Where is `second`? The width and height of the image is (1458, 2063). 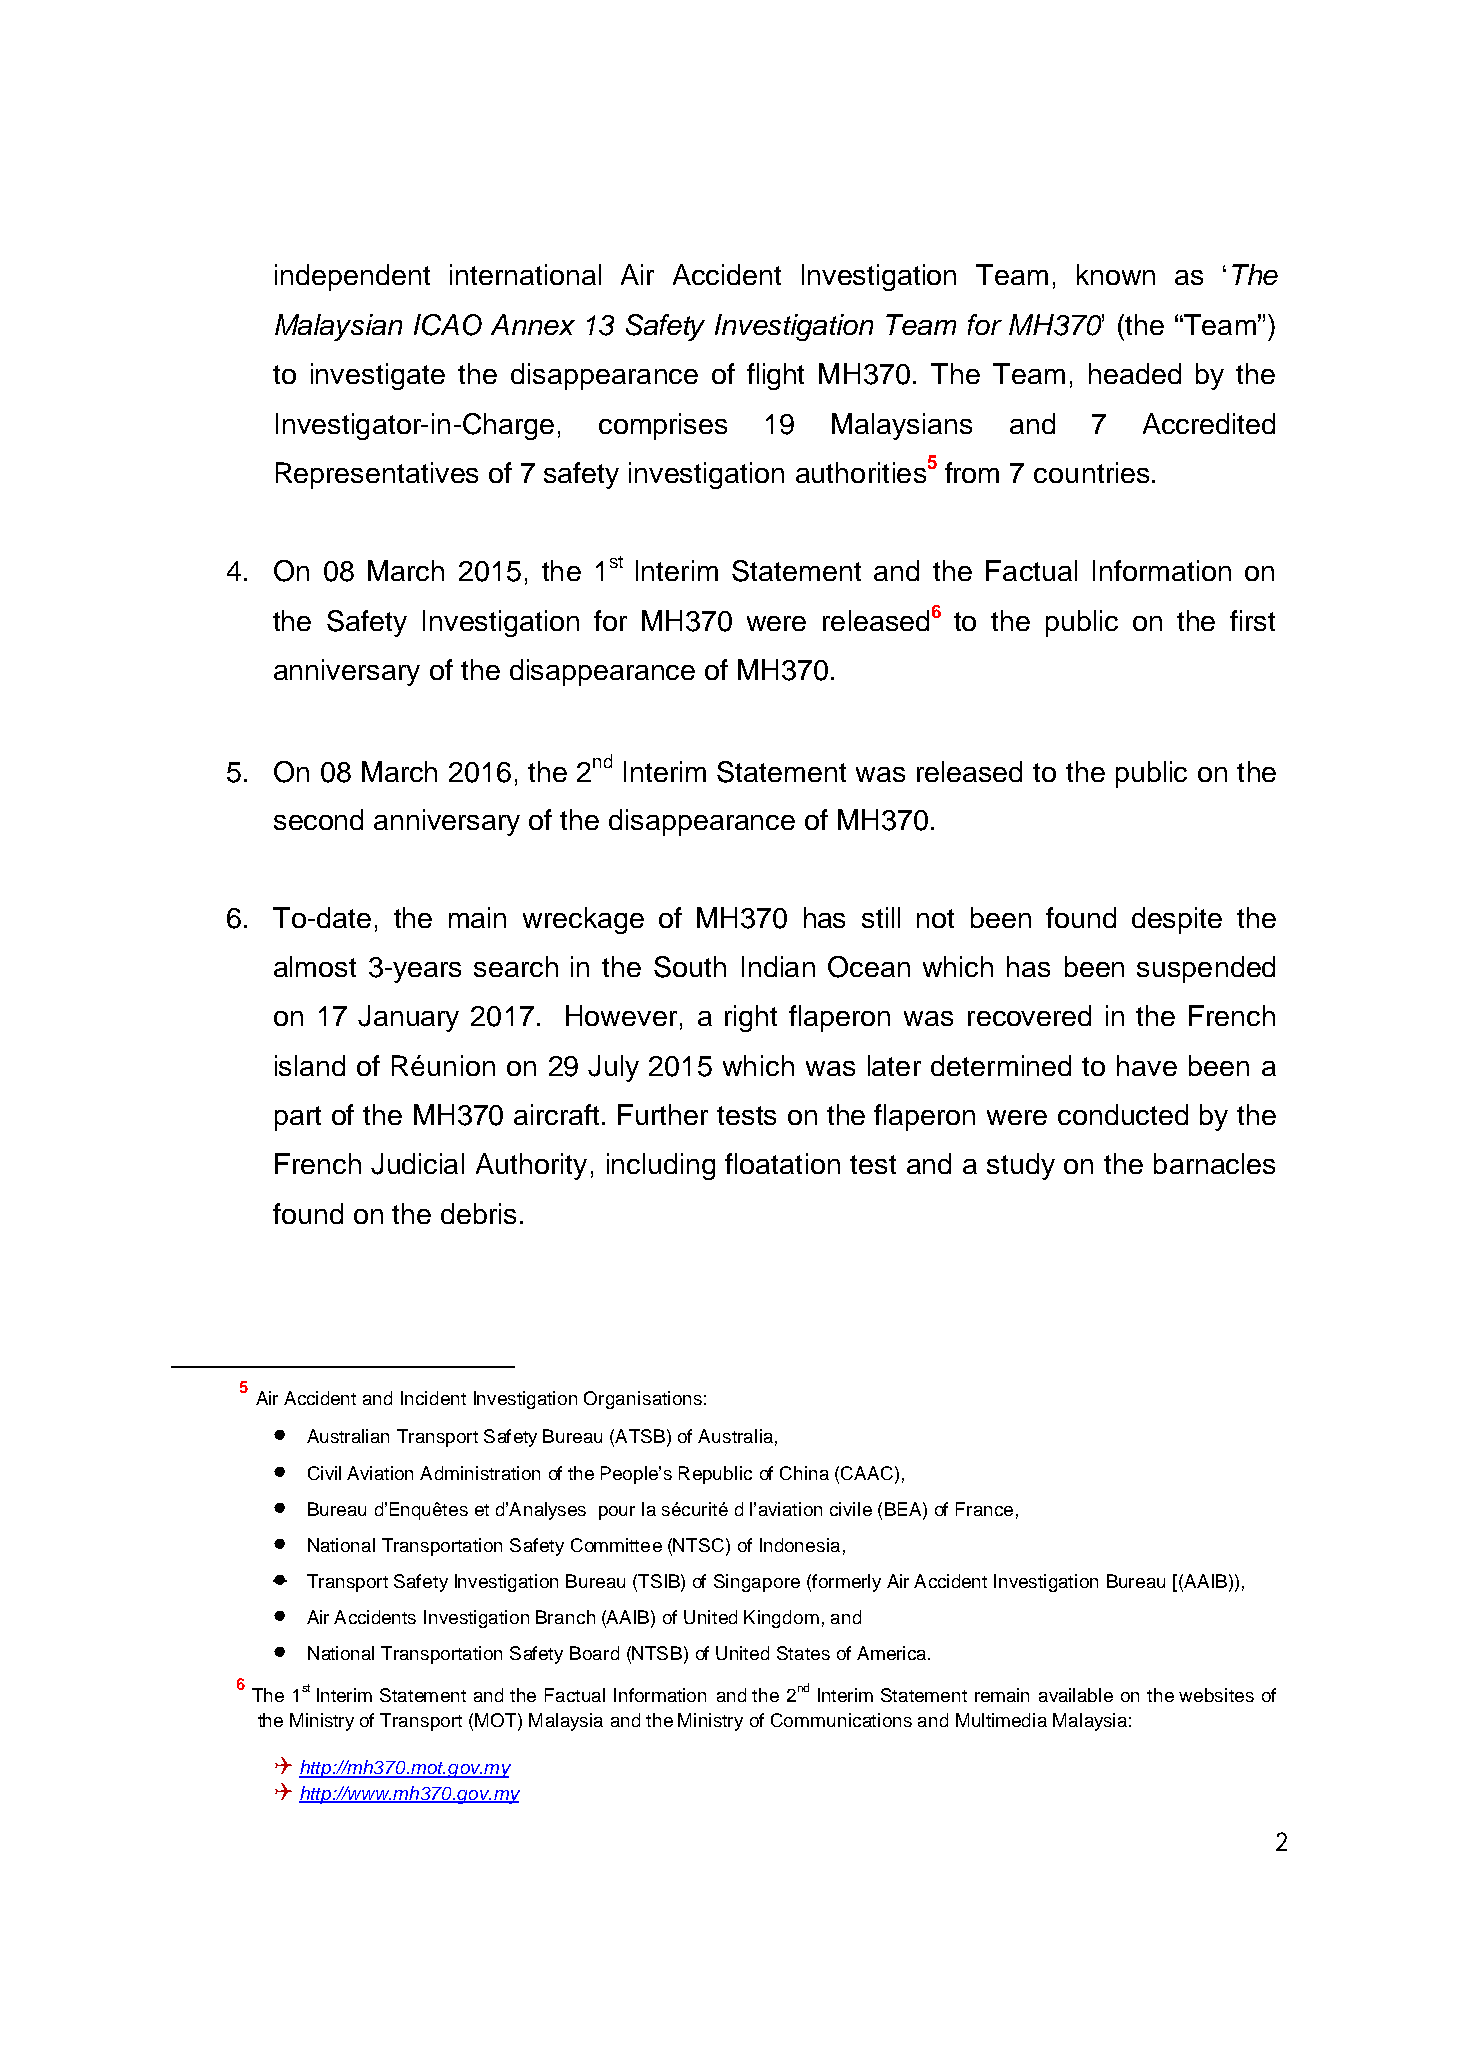 second is located at coordinates (318, 819).
